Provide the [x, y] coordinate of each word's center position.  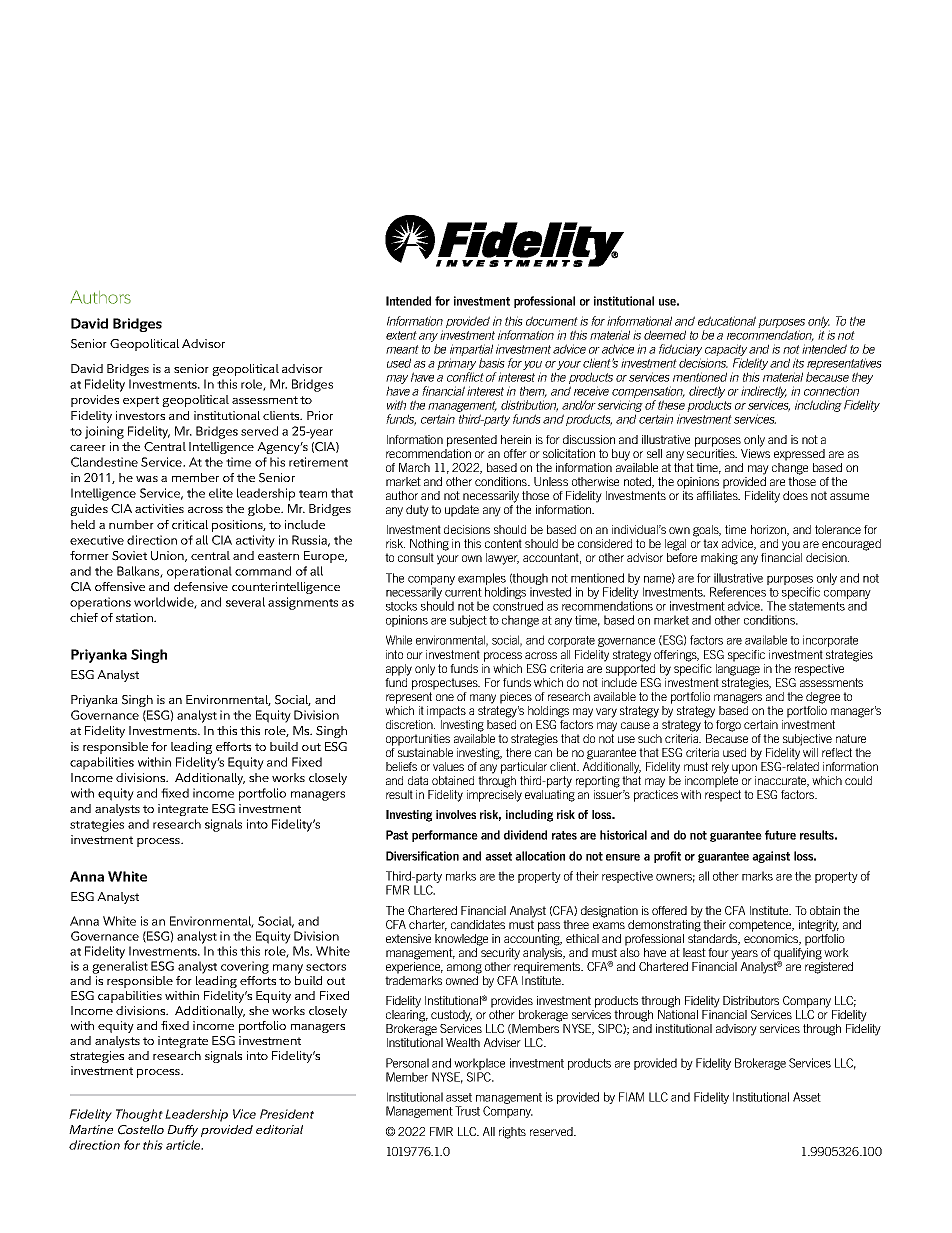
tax [710, 543]
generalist [120, 967]
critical [190, 524]
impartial [471, 351]
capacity [726, 351]
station [135, 617]
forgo [728, 726]
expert [141, 401]
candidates [478, 924]
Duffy [182, 1131]
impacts [446, 712]
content [503, 543]
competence [761, 926]
